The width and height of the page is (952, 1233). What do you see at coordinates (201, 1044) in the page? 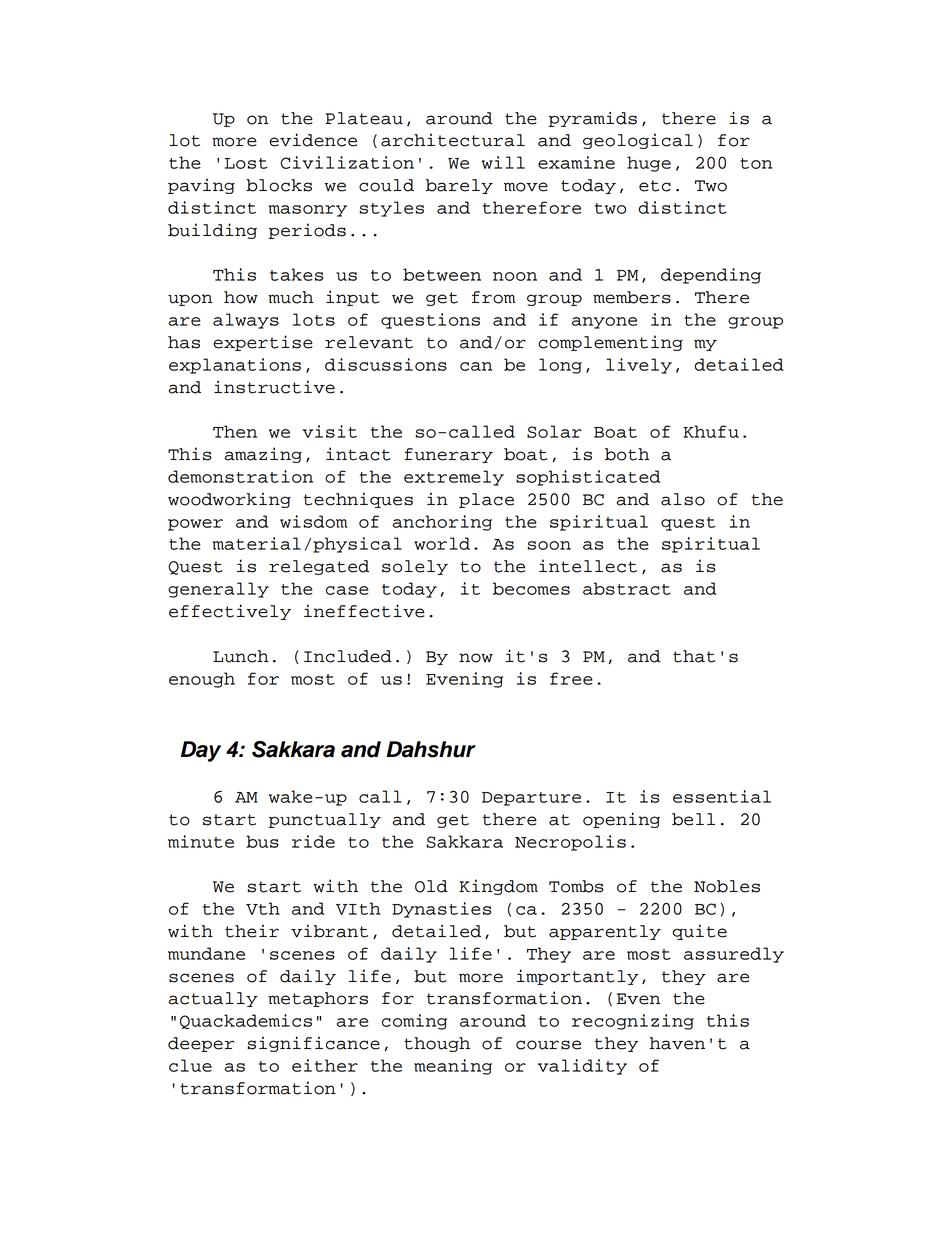
I see `deeper` at bounding box center [201, 1044].
